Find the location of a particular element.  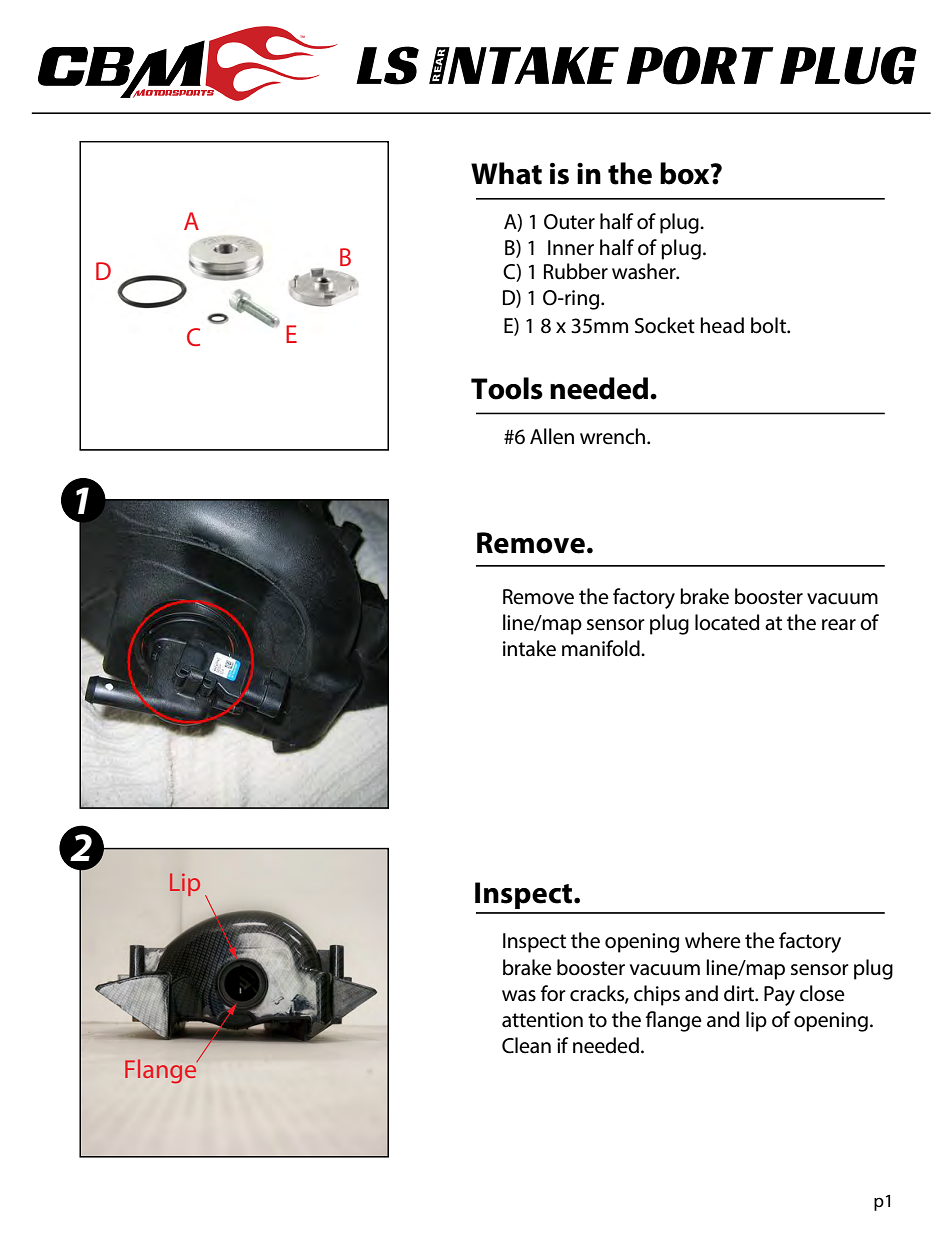

head is located at coordinates (722, 325).
